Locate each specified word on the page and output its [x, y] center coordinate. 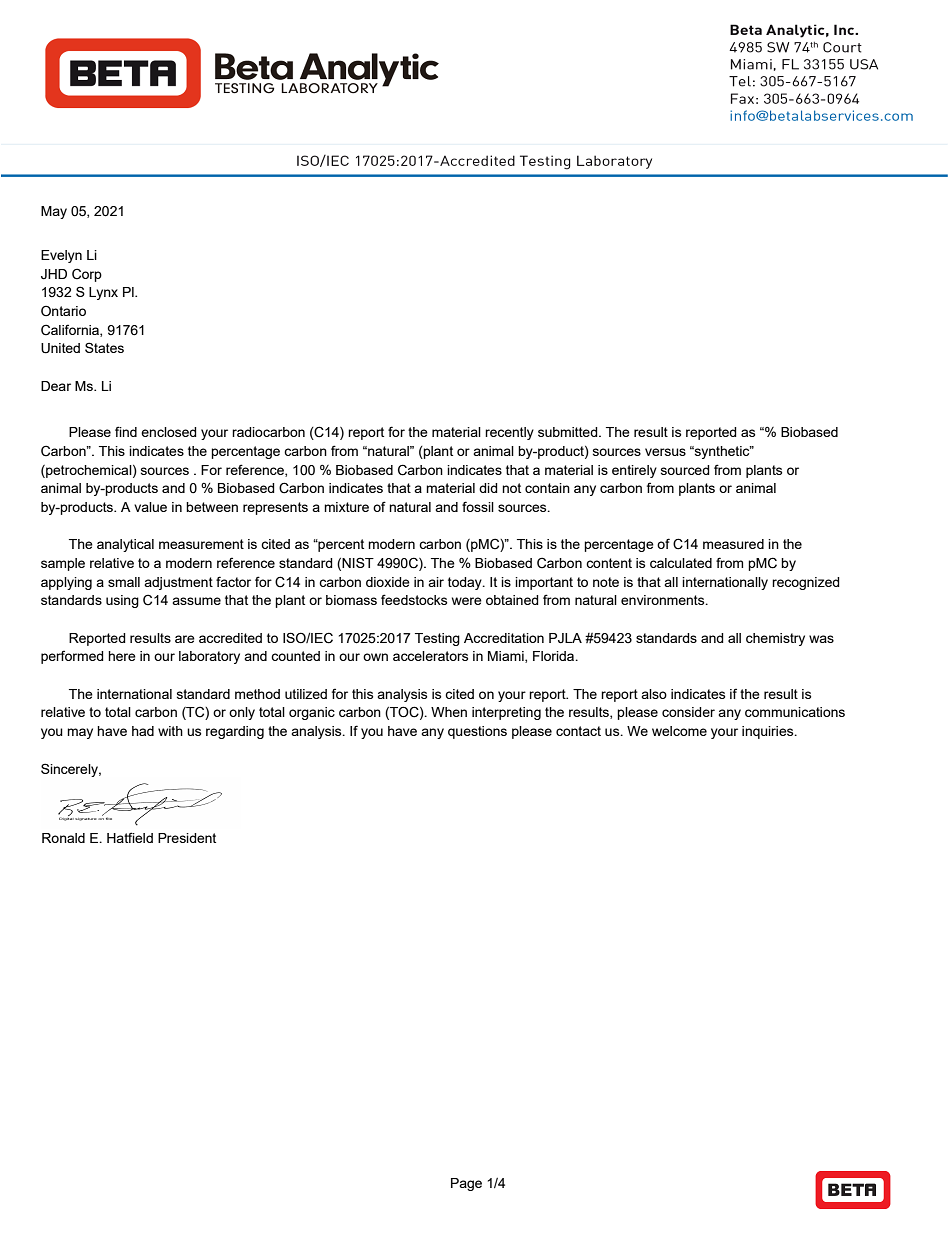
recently [509, 433]
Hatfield [130, 837]
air [436, 582]
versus [665, 452]
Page [466, 1184]
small [124, 582]
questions [477, 732]
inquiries [769, 732]
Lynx [103, 293]
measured [733, 544]
